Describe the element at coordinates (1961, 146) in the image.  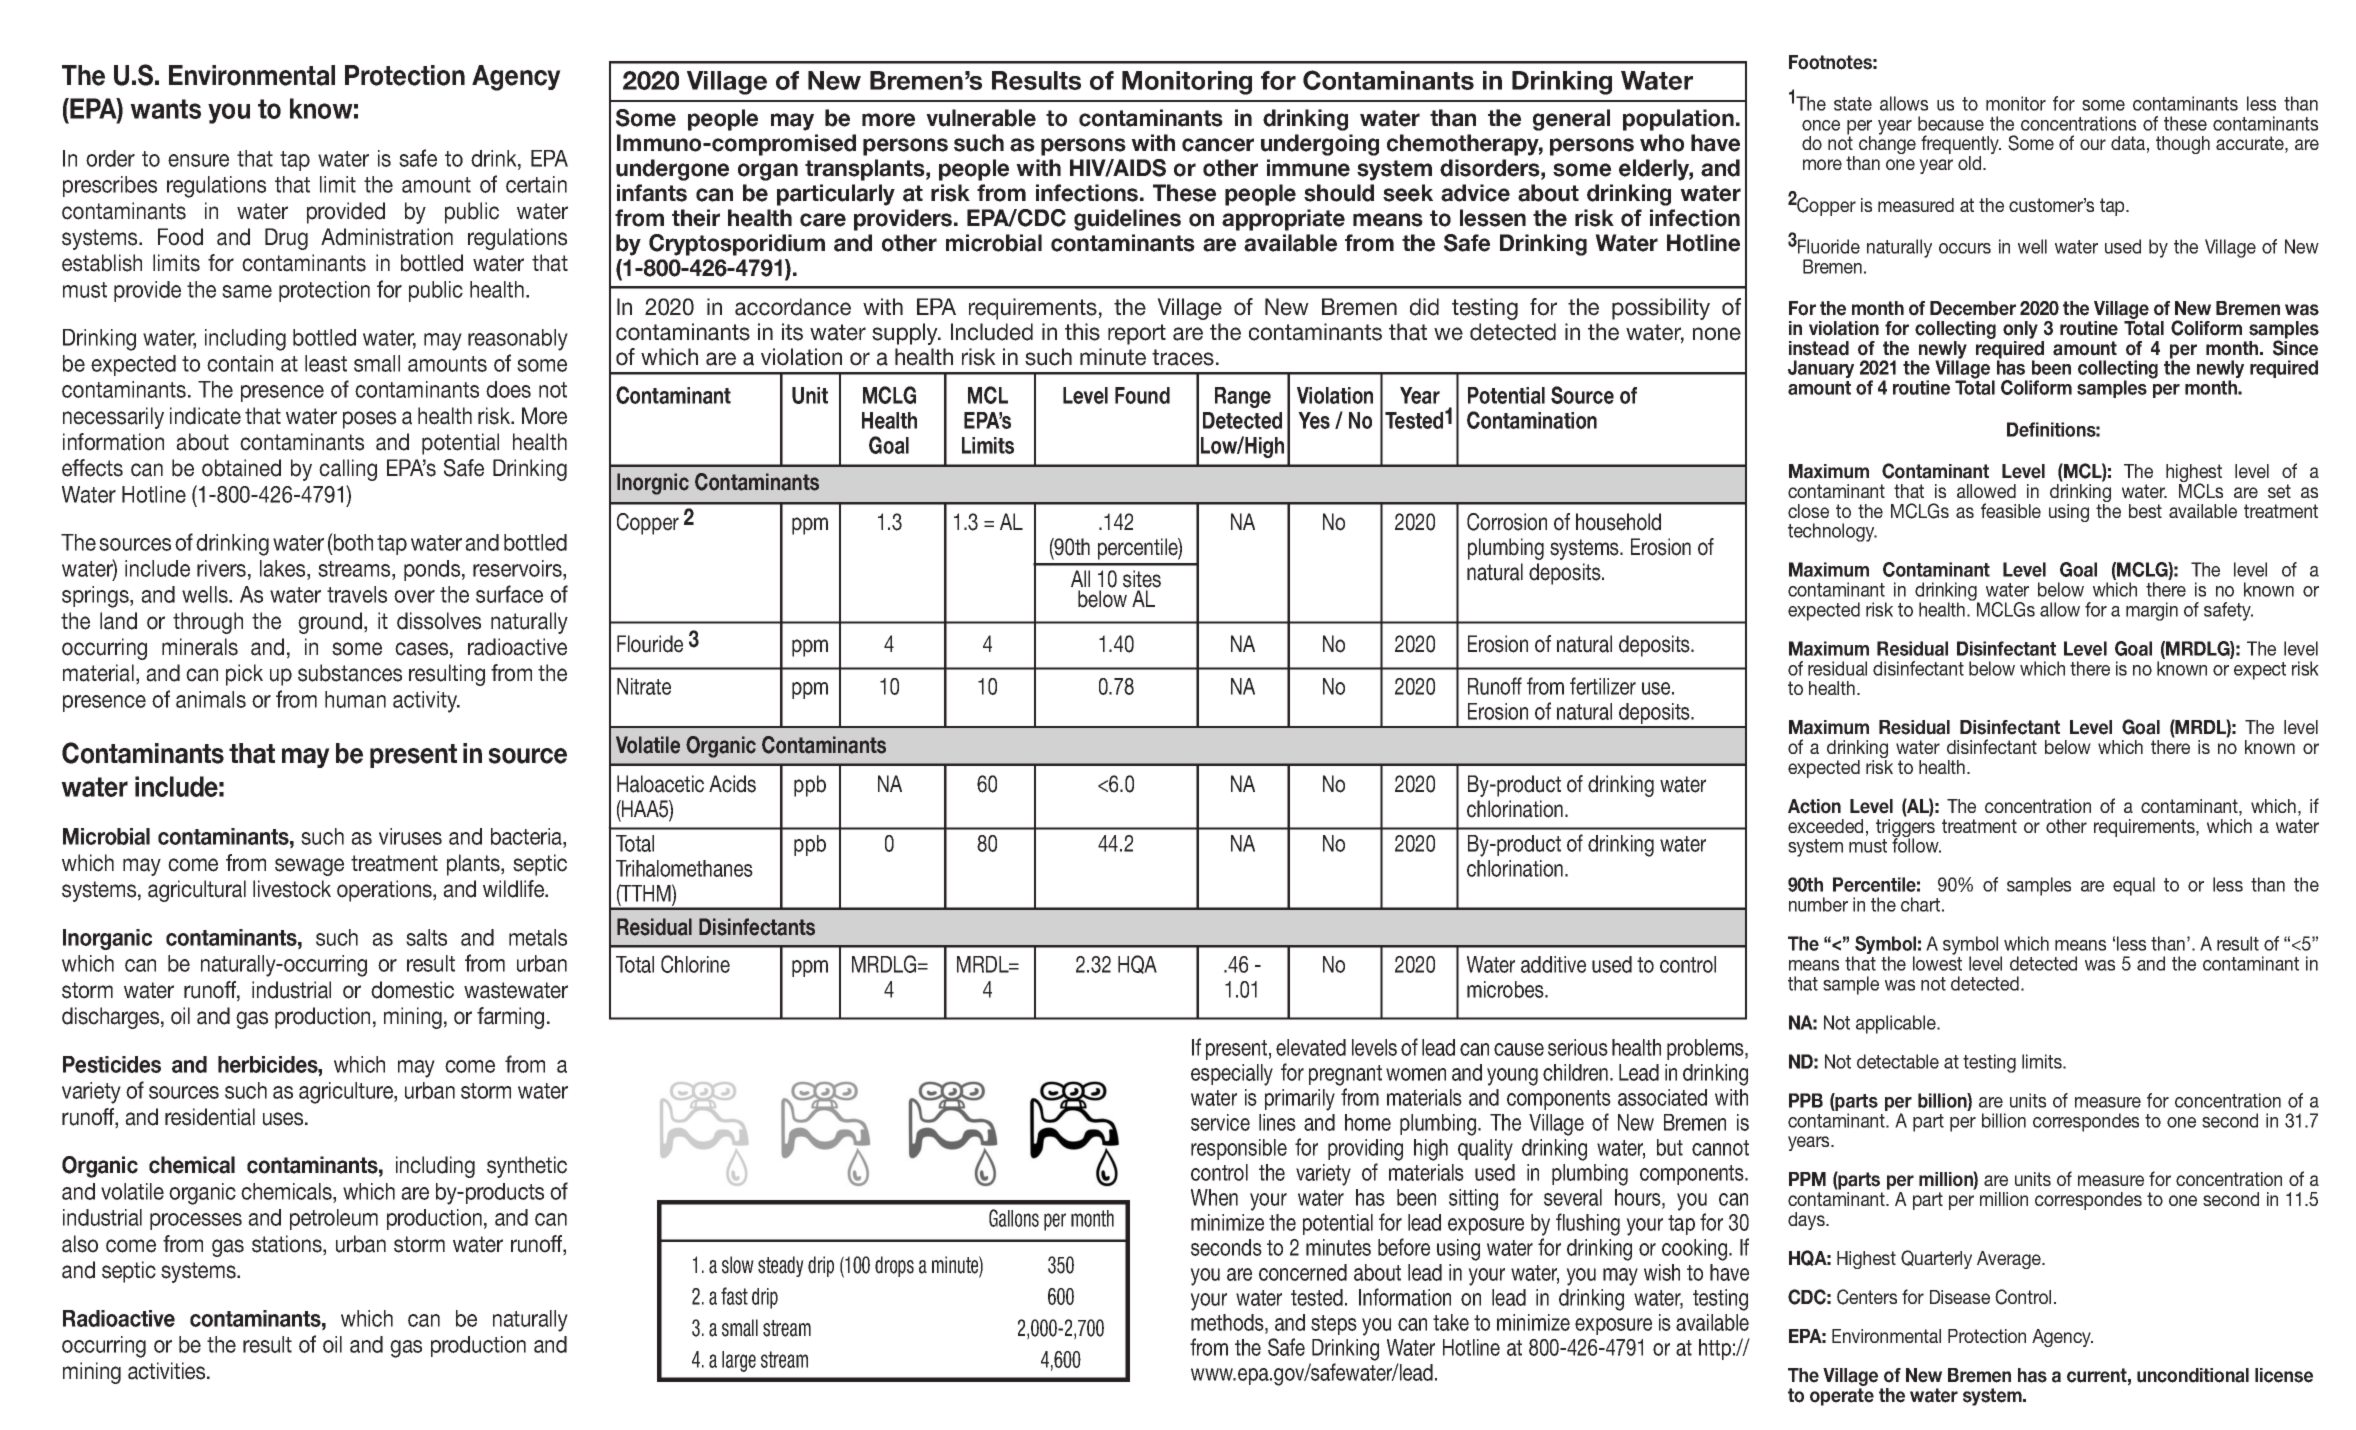
I see `frequently` at that location.
